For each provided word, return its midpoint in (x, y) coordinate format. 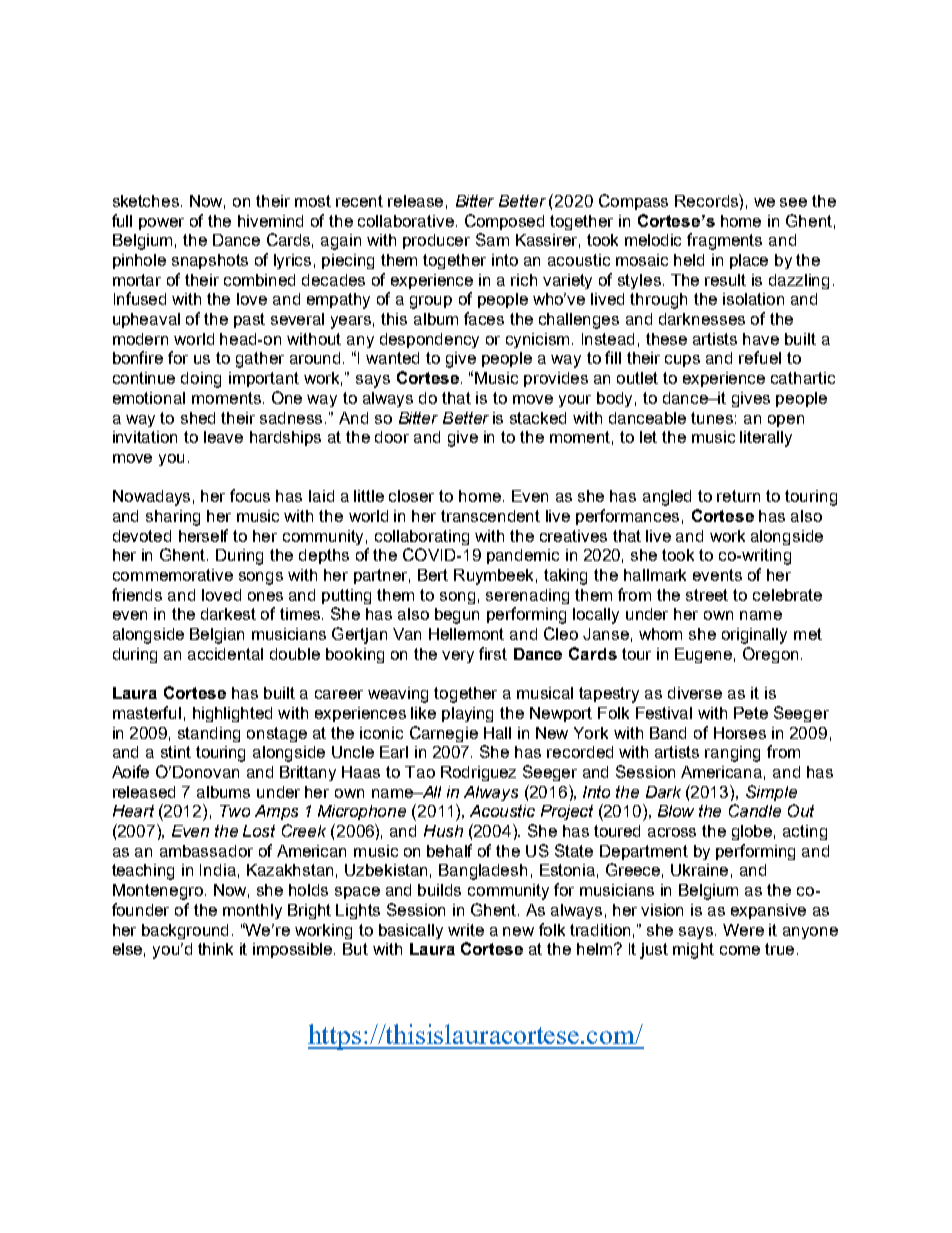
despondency (429, 340)
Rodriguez (478, 773)
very (458, 657)
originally (754, 636)
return (738, 496)
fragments (724, 241)
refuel (760, 357)
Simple (771, 793)
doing (201, 380)
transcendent (490, 516)
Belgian (217, 636)
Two (235, 811)
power (161, 224)
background (185, 931)
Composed (504, 222)
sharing (173, 518)
